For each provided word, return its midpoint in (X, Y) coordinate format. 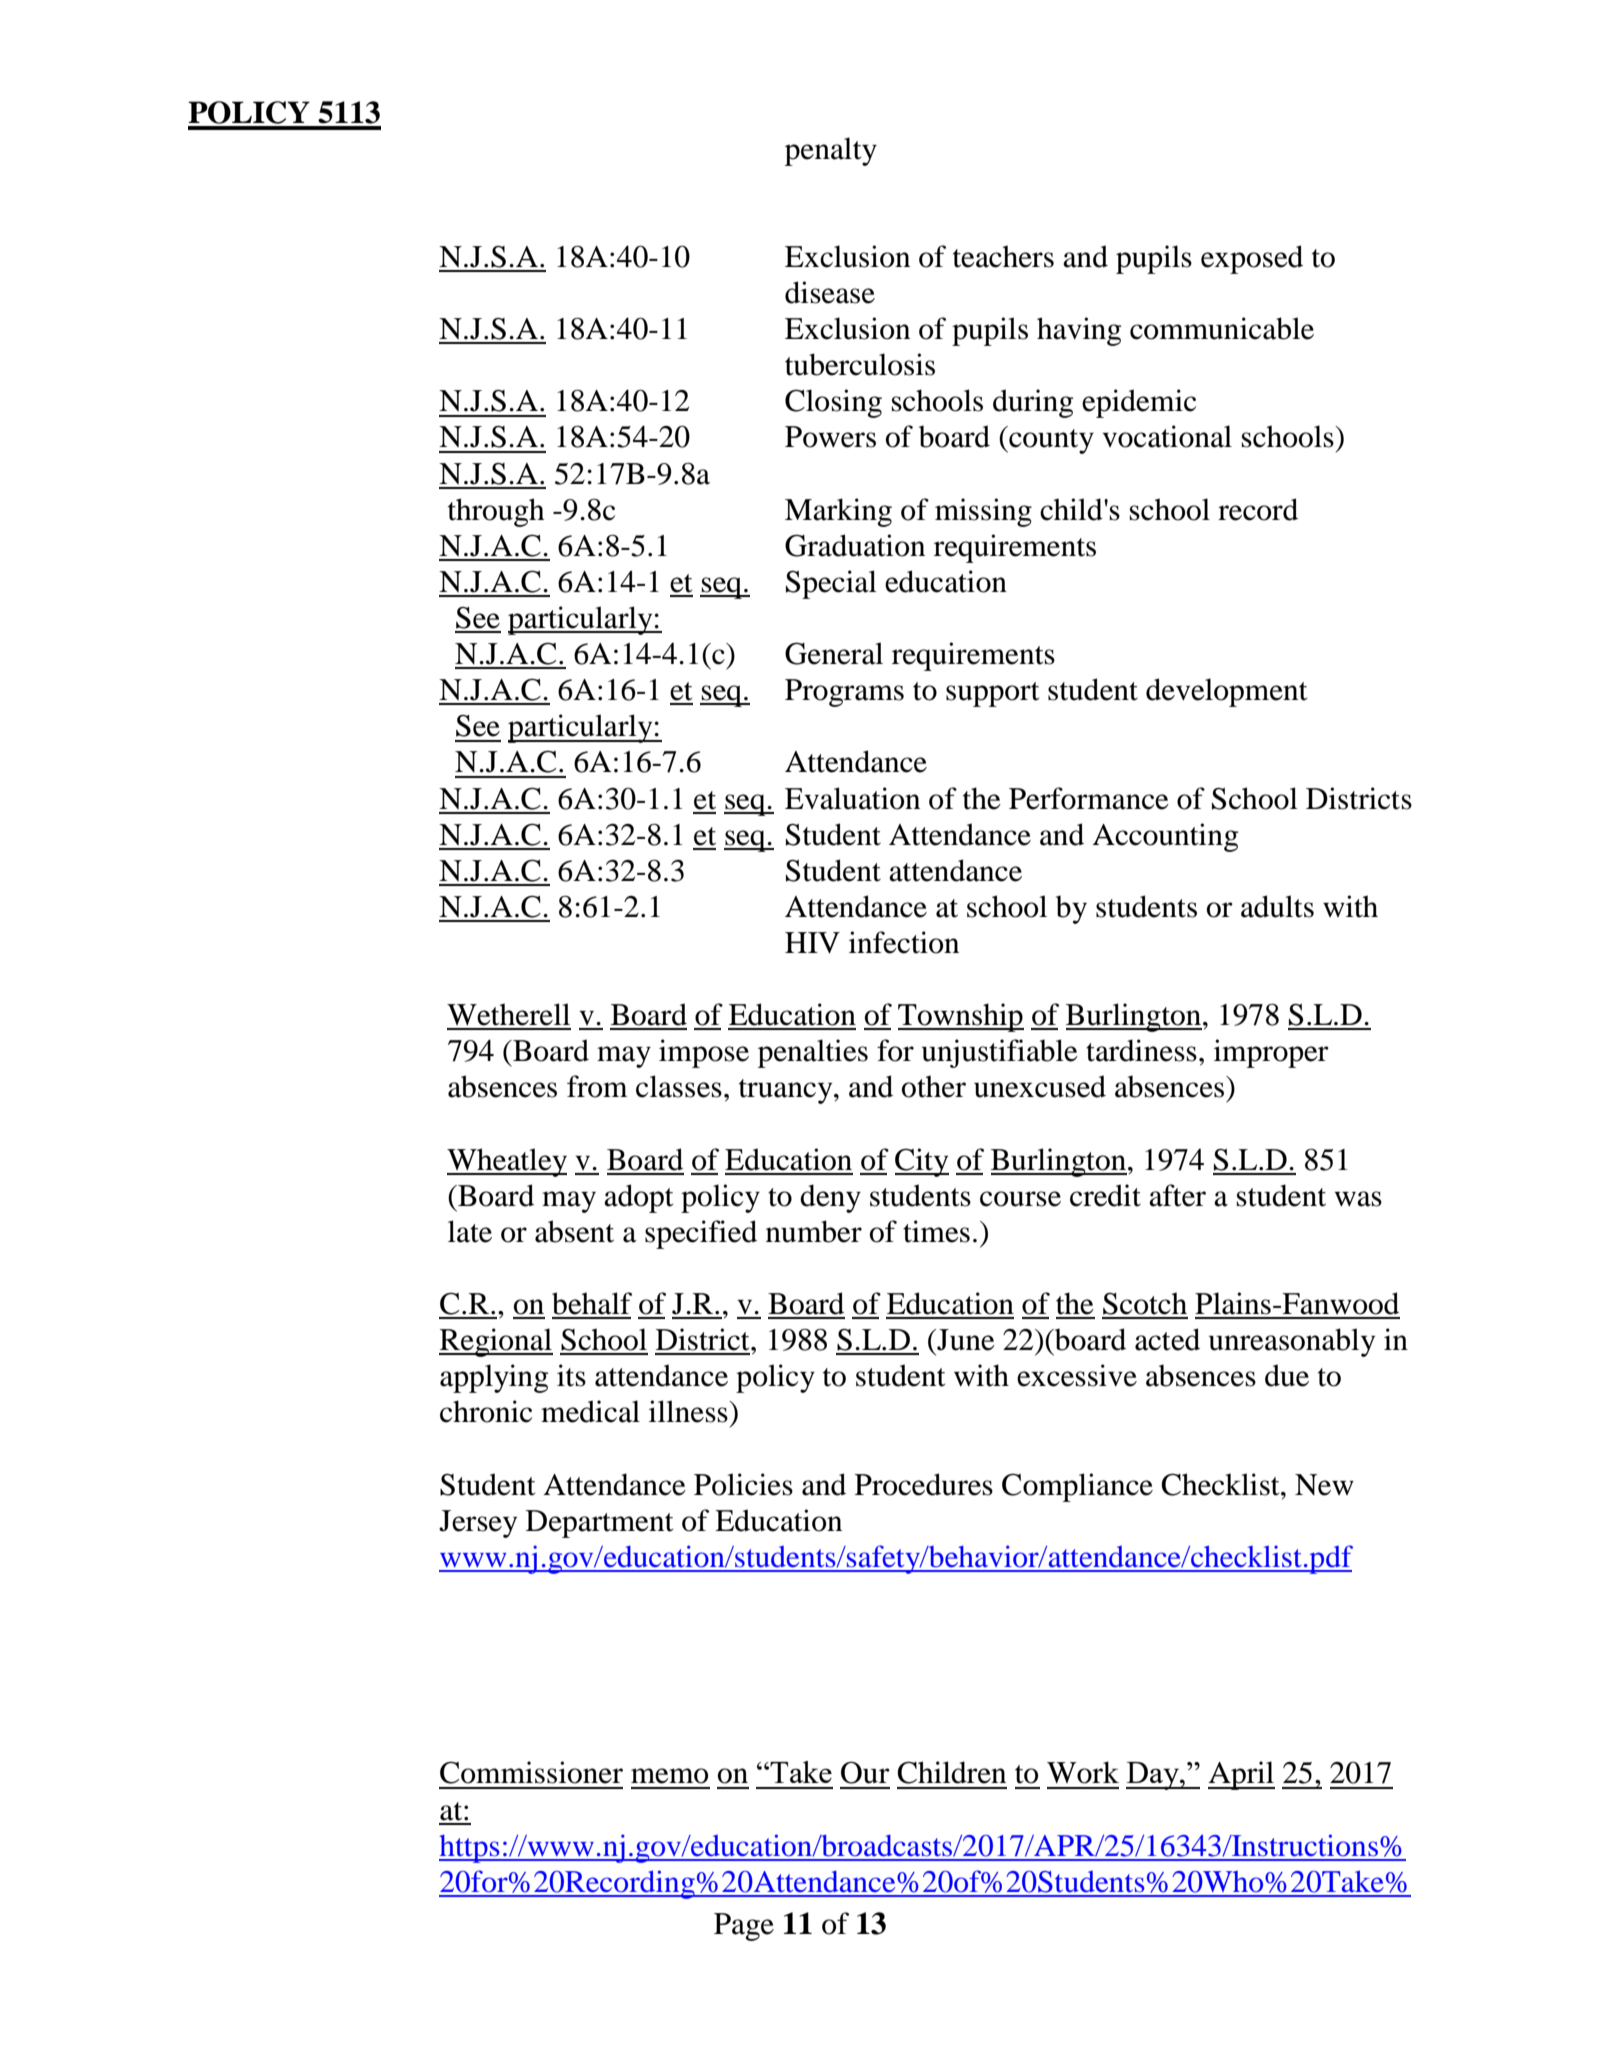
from (597, 1086)
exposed (1252, 259)
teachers (1003, 256)
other (934, 1086)
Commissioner (531, 1772)
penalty (831, 151)
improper (1271, 1053)
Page (744, 1927)
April (1241, 1775)
